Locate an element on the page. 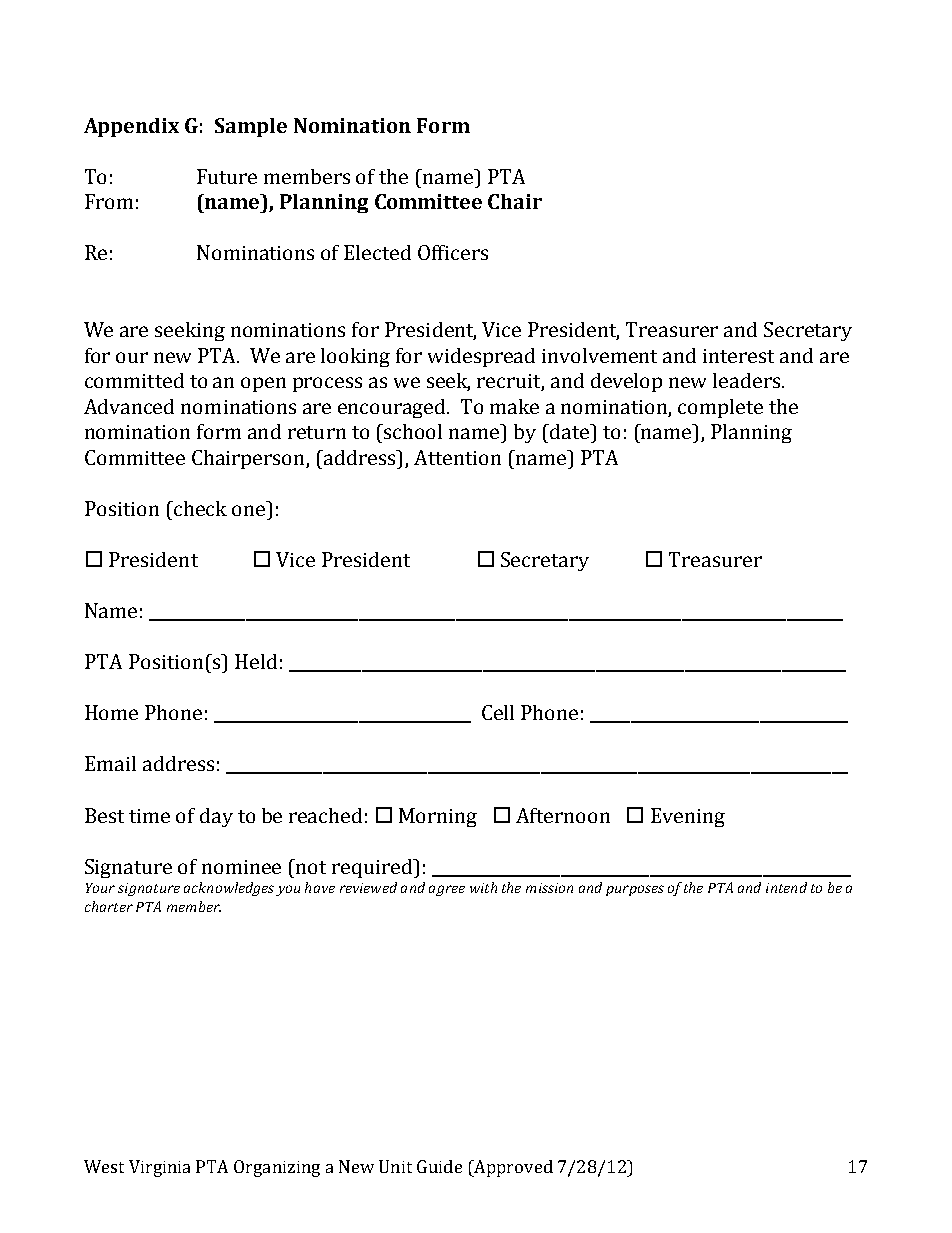 This image has height=1233, width=952. Cell is located at coordinates (498, 712).
